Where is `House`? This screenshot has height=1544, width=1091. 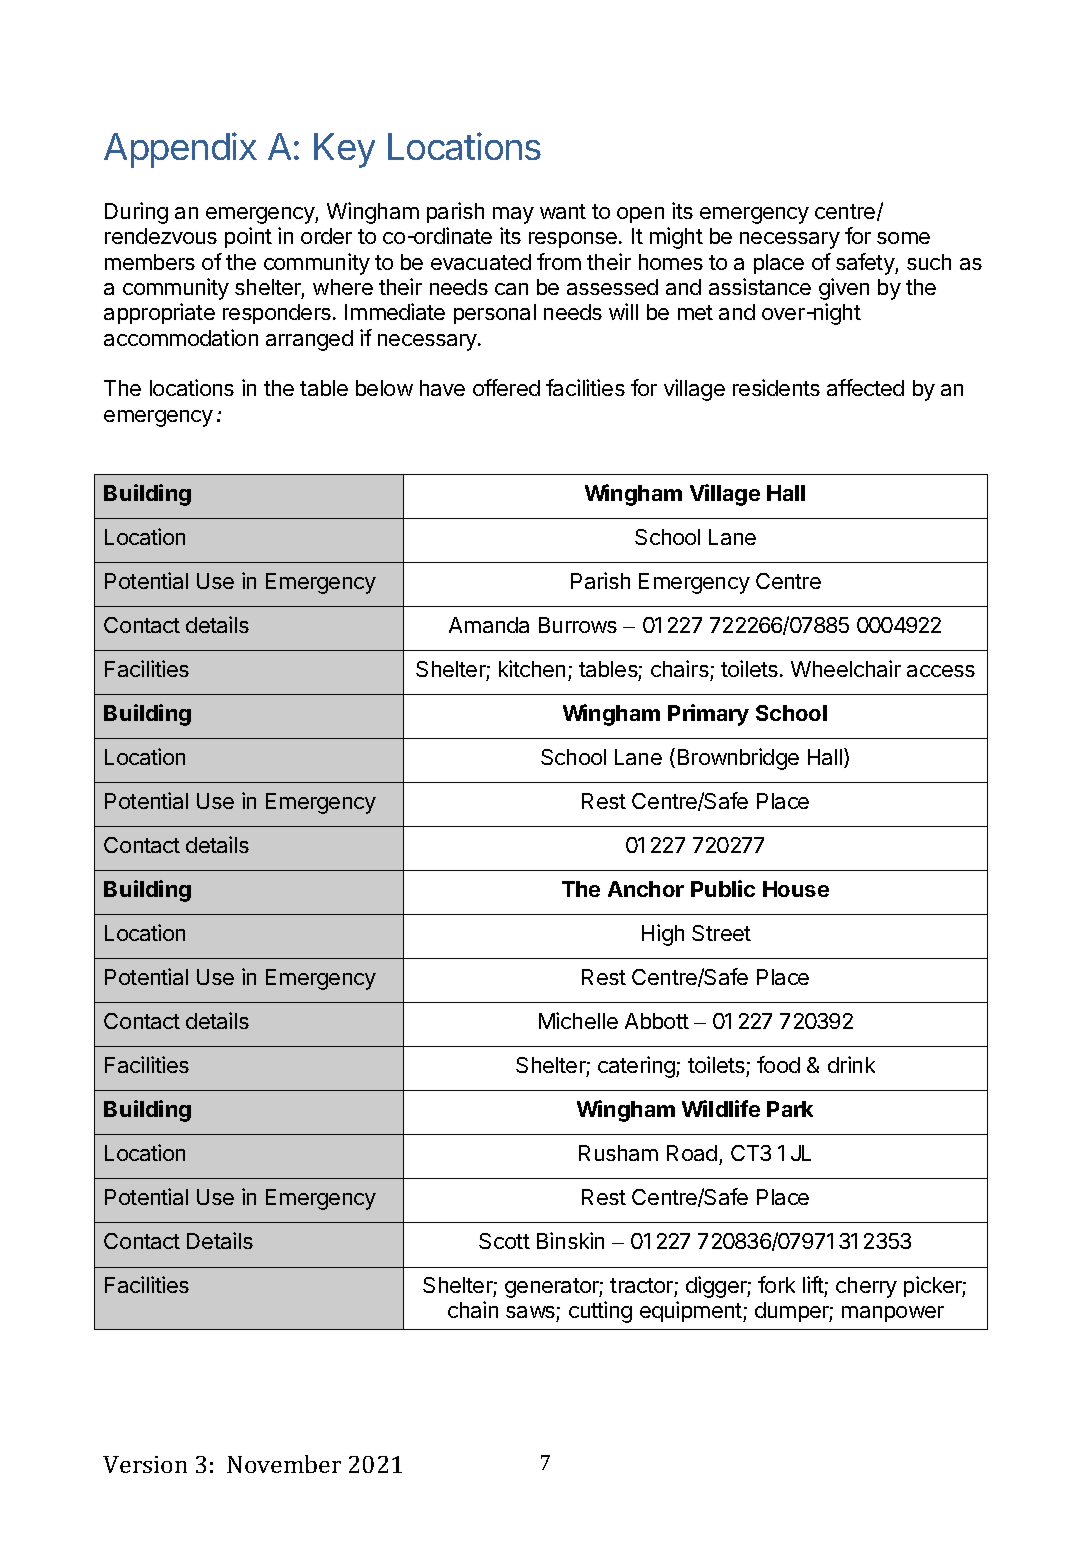 House is located at coordinates (796, 889).
